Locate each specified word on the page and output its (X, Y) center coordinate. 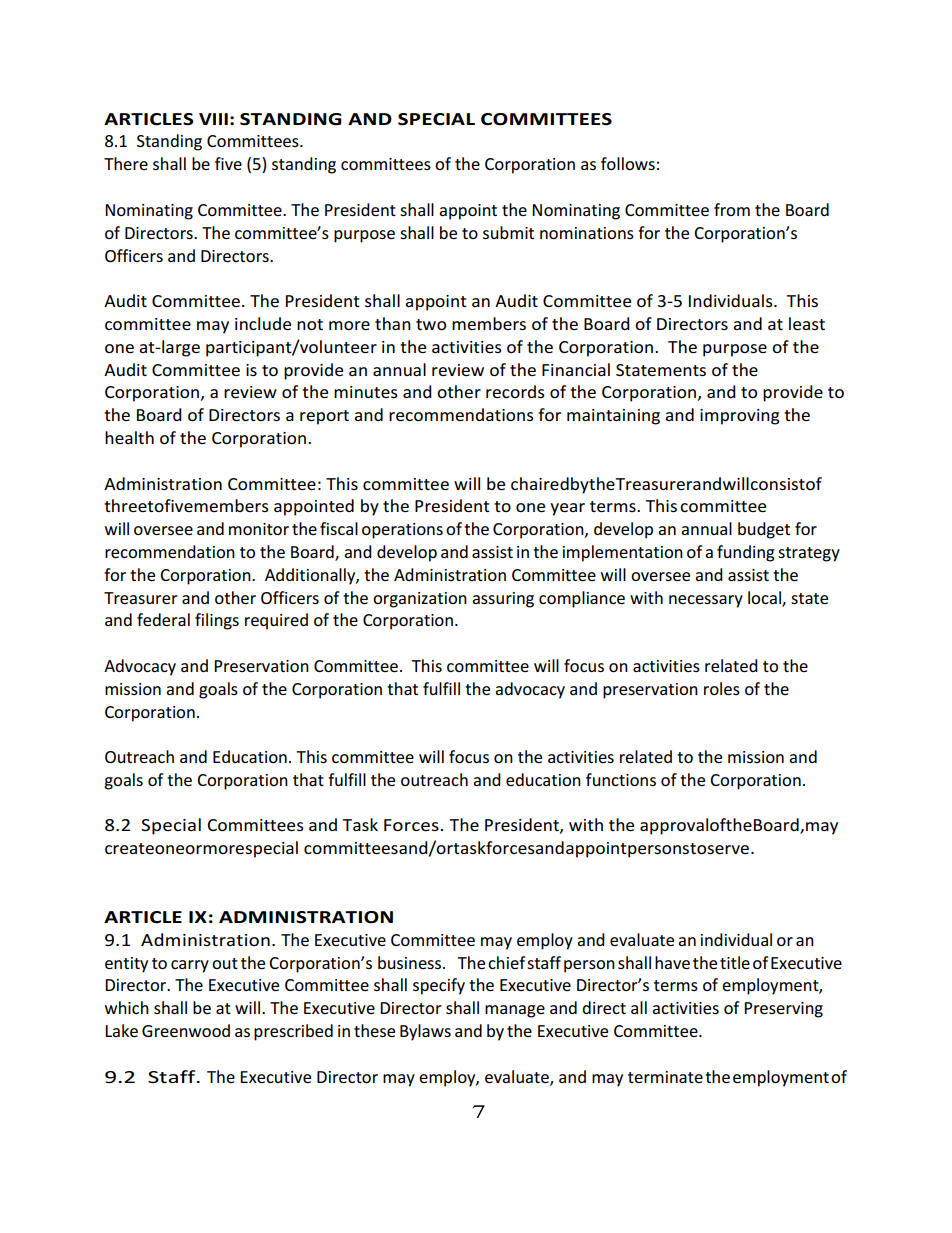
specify (439, 986)
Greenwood (186, 1030)
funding (746, 553)
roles (722, 688)
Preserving (783, 1010)
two (431, 324)
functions (621, 779)
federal (163, 619)
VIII (213, 119)
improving (740, 417)
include (263, 323)
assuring (503, 600)
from (732, 209)
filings (217, 621)
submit (508, 232)
